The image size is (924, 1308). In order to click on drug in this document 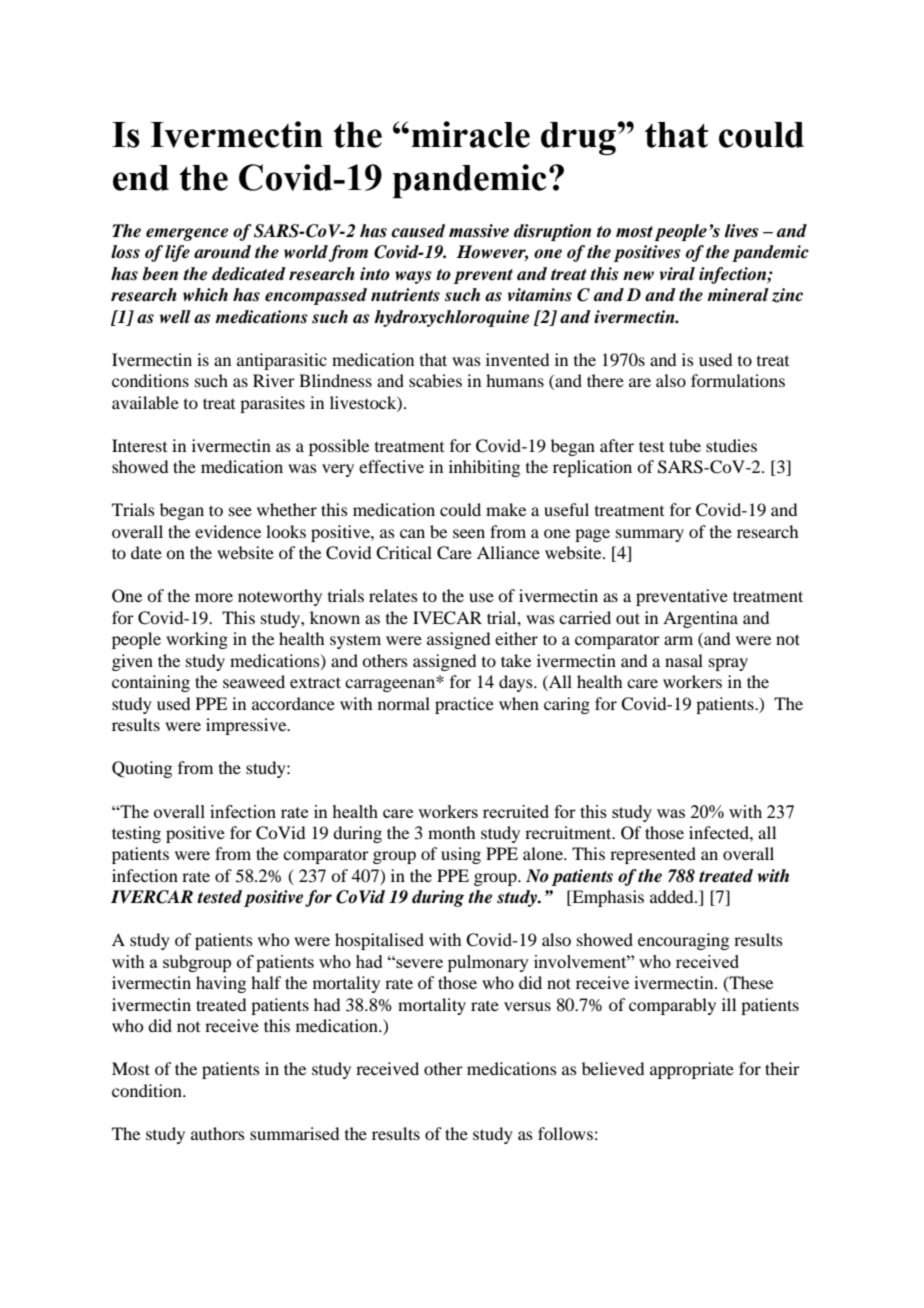, I will do `click(579, 138)`.
